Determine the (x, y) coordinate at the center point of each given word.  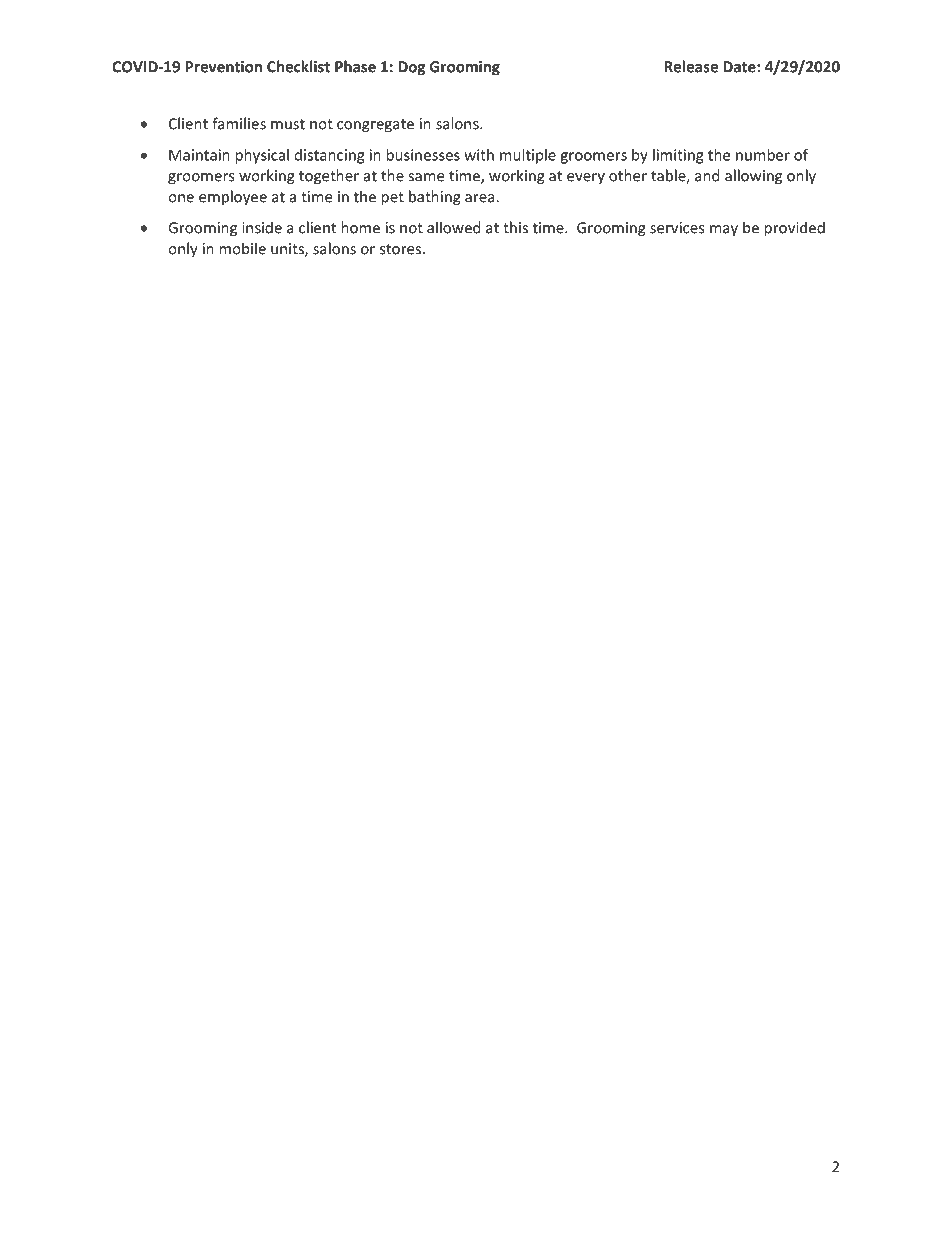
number (763, 155)
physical (262, 156)
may (724, 231)
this (515, 227)
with (479, 155)
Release (691, 66)
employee (233, 198)
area (481, 198)
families (239, 123)
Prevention (223, 67)
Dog (411, 68)
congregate (375, 126)
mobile (242, 248)
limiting (678, 156)
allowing (753, 177)
